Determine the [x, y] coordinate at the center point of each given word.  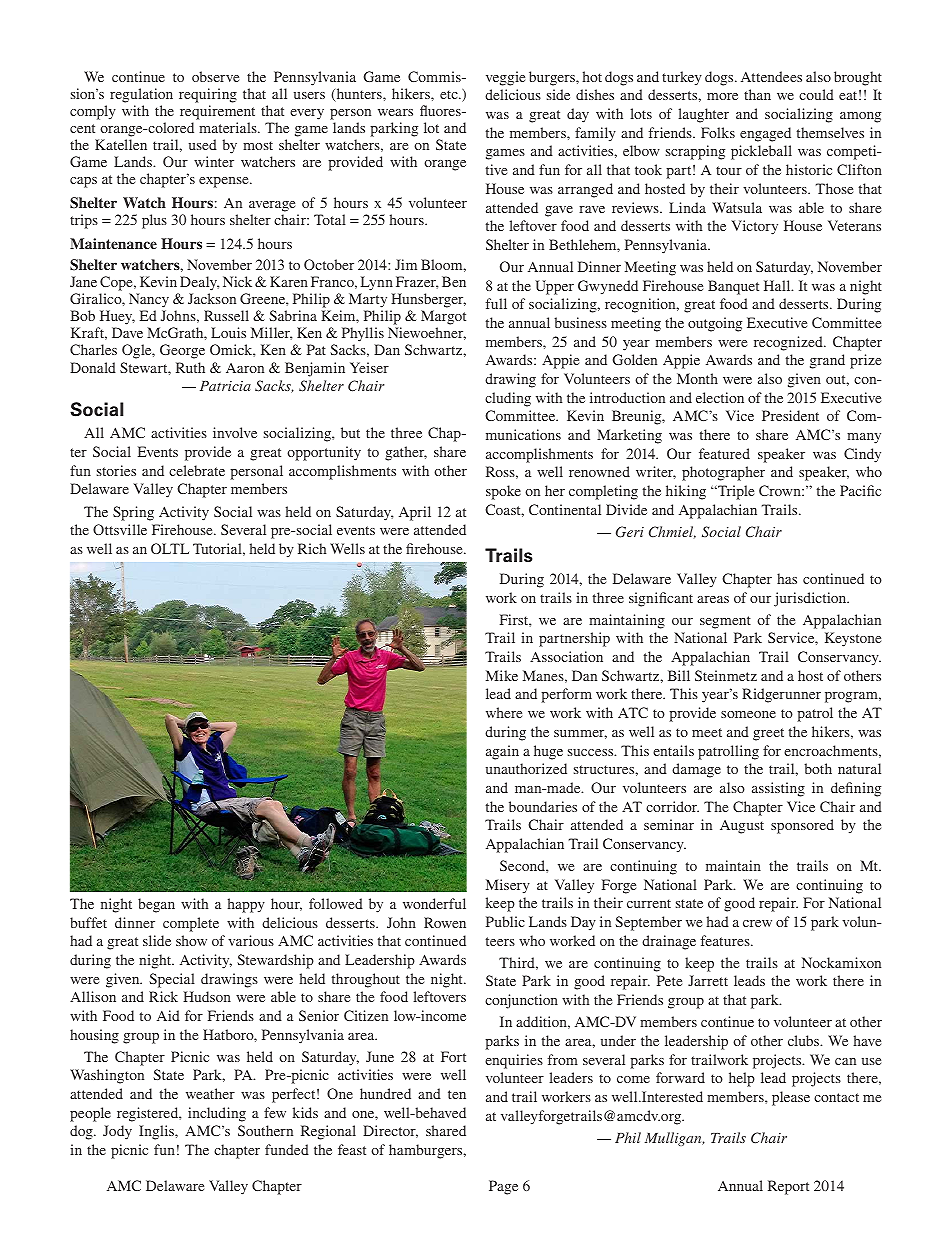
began [156, 905]
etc [450, 94]
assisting [778, 789]
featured [724, 453]
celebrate [197, 470]
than [757, 94]
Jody [117, 1132]
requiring [208, 95]
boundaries [543, 806]
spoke [503, 492]
